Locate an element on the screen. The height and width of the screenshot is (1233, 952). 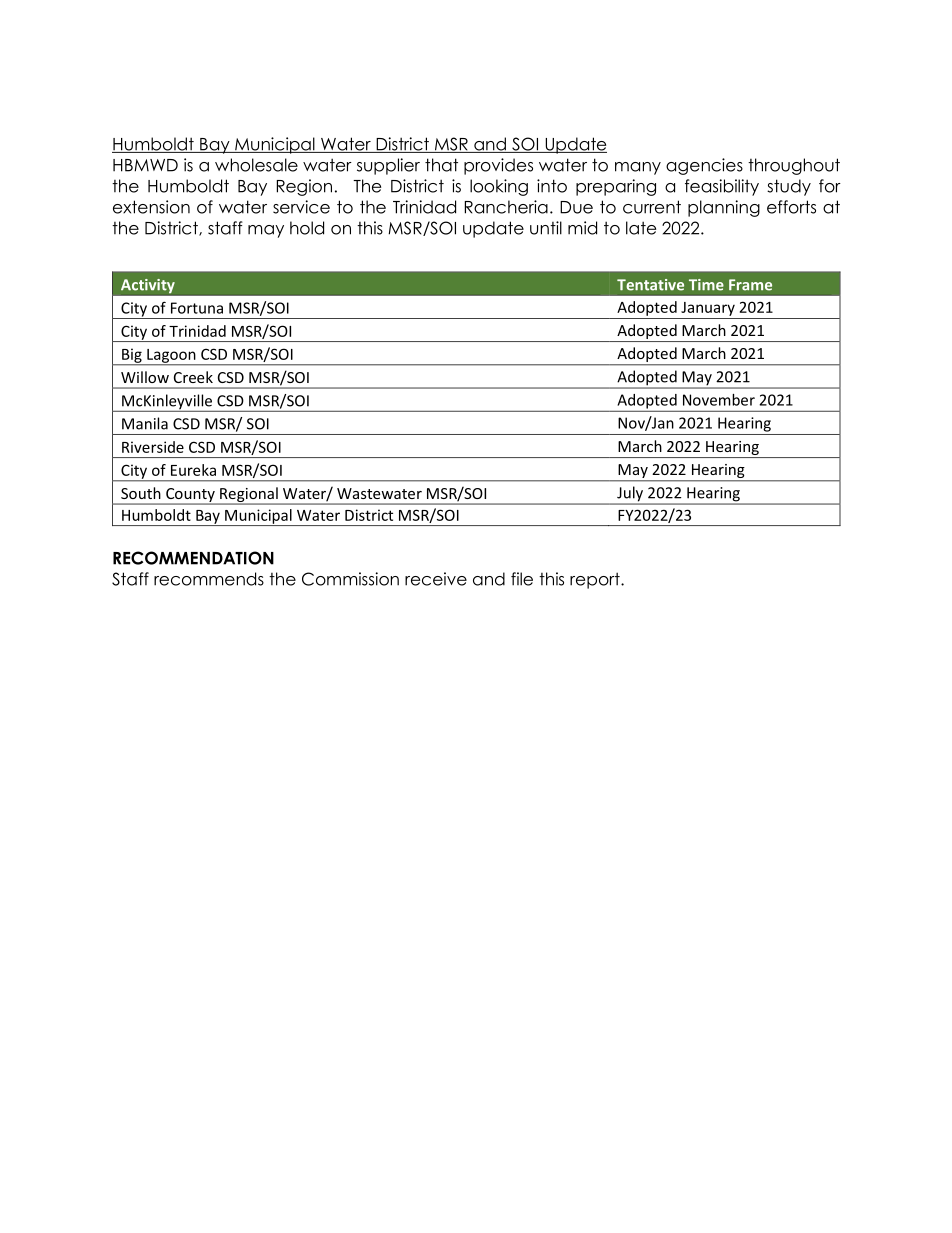
November is located at coordinates (719, 400).
